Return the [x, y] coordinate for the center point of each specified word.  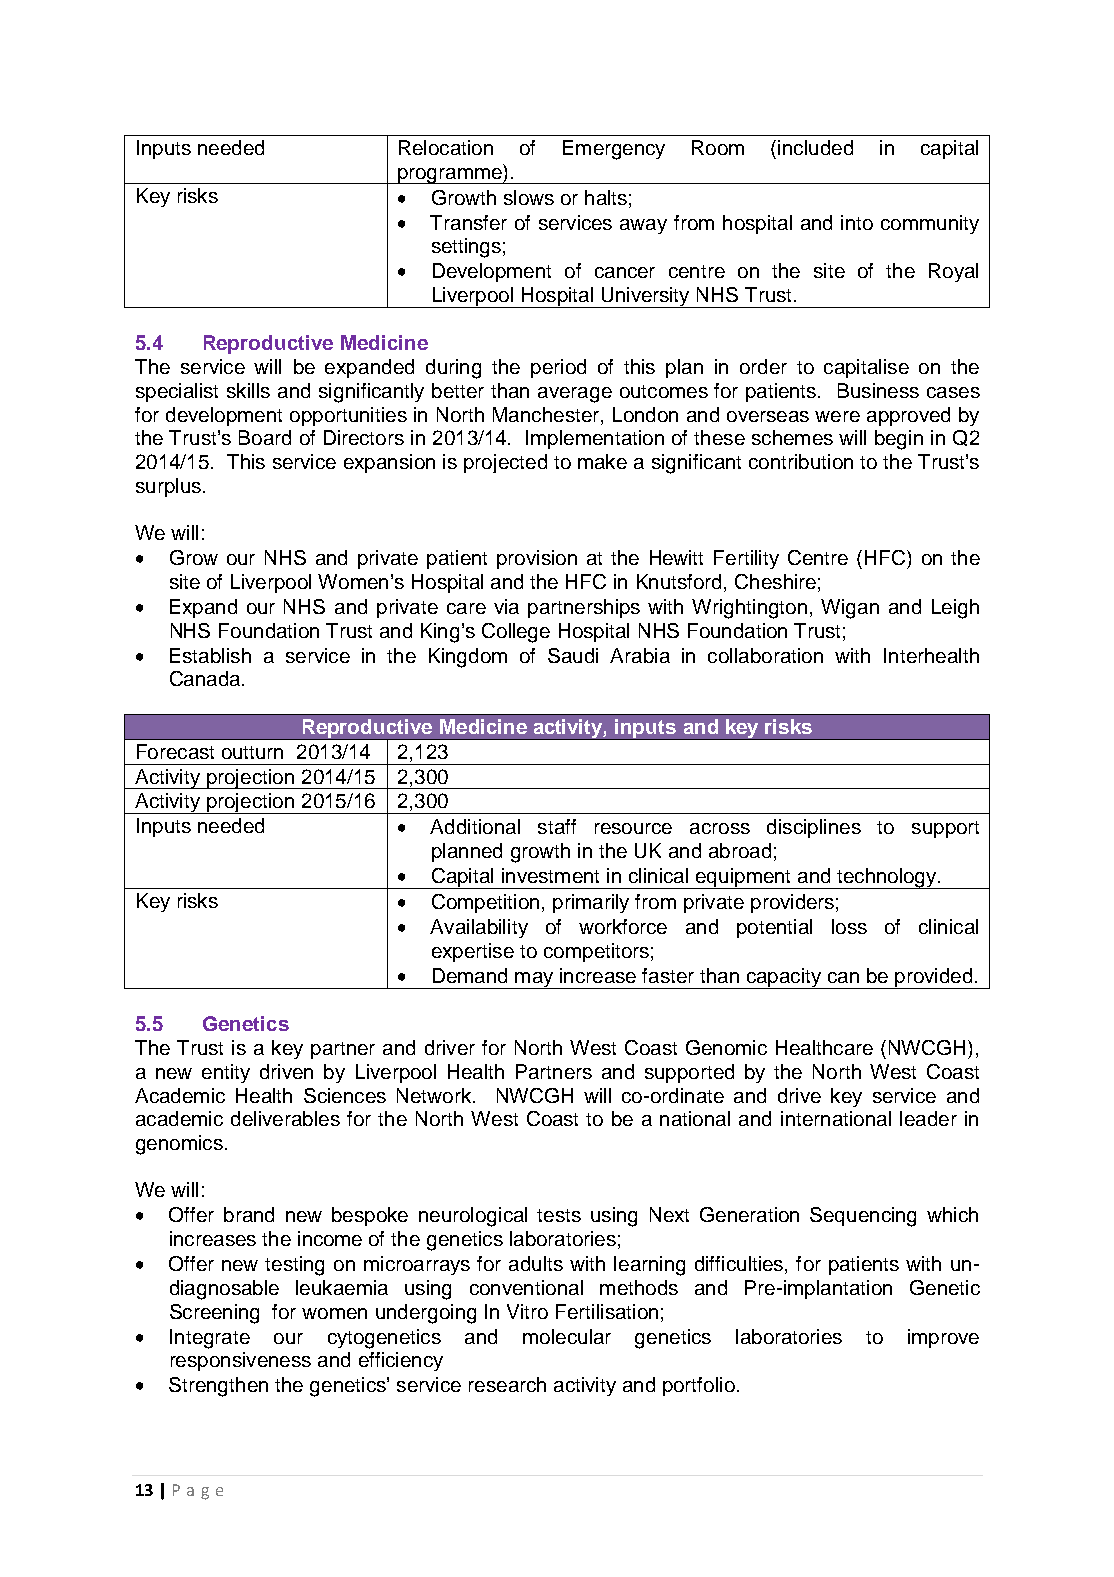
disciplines [814, 828]
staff [557, 826]
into [857, 222]
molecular [567, 1336]
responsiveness [241, 1361]
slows [529, 197]
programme [450, 176]
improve [943, 1338]
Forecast [175, 751]
